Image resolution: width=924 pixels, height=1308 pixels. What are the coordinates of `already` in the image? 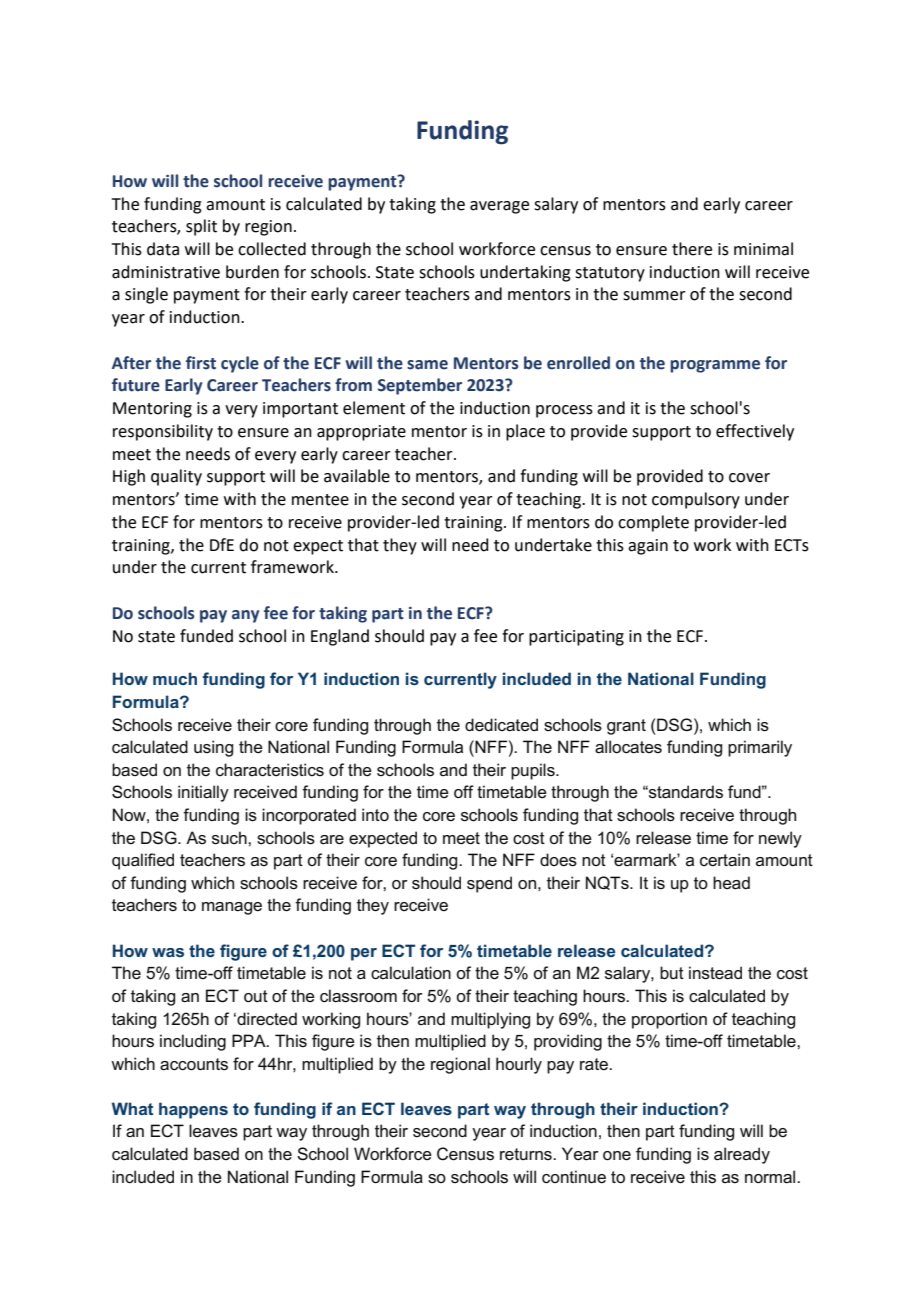 It's located at (742, 1155).
